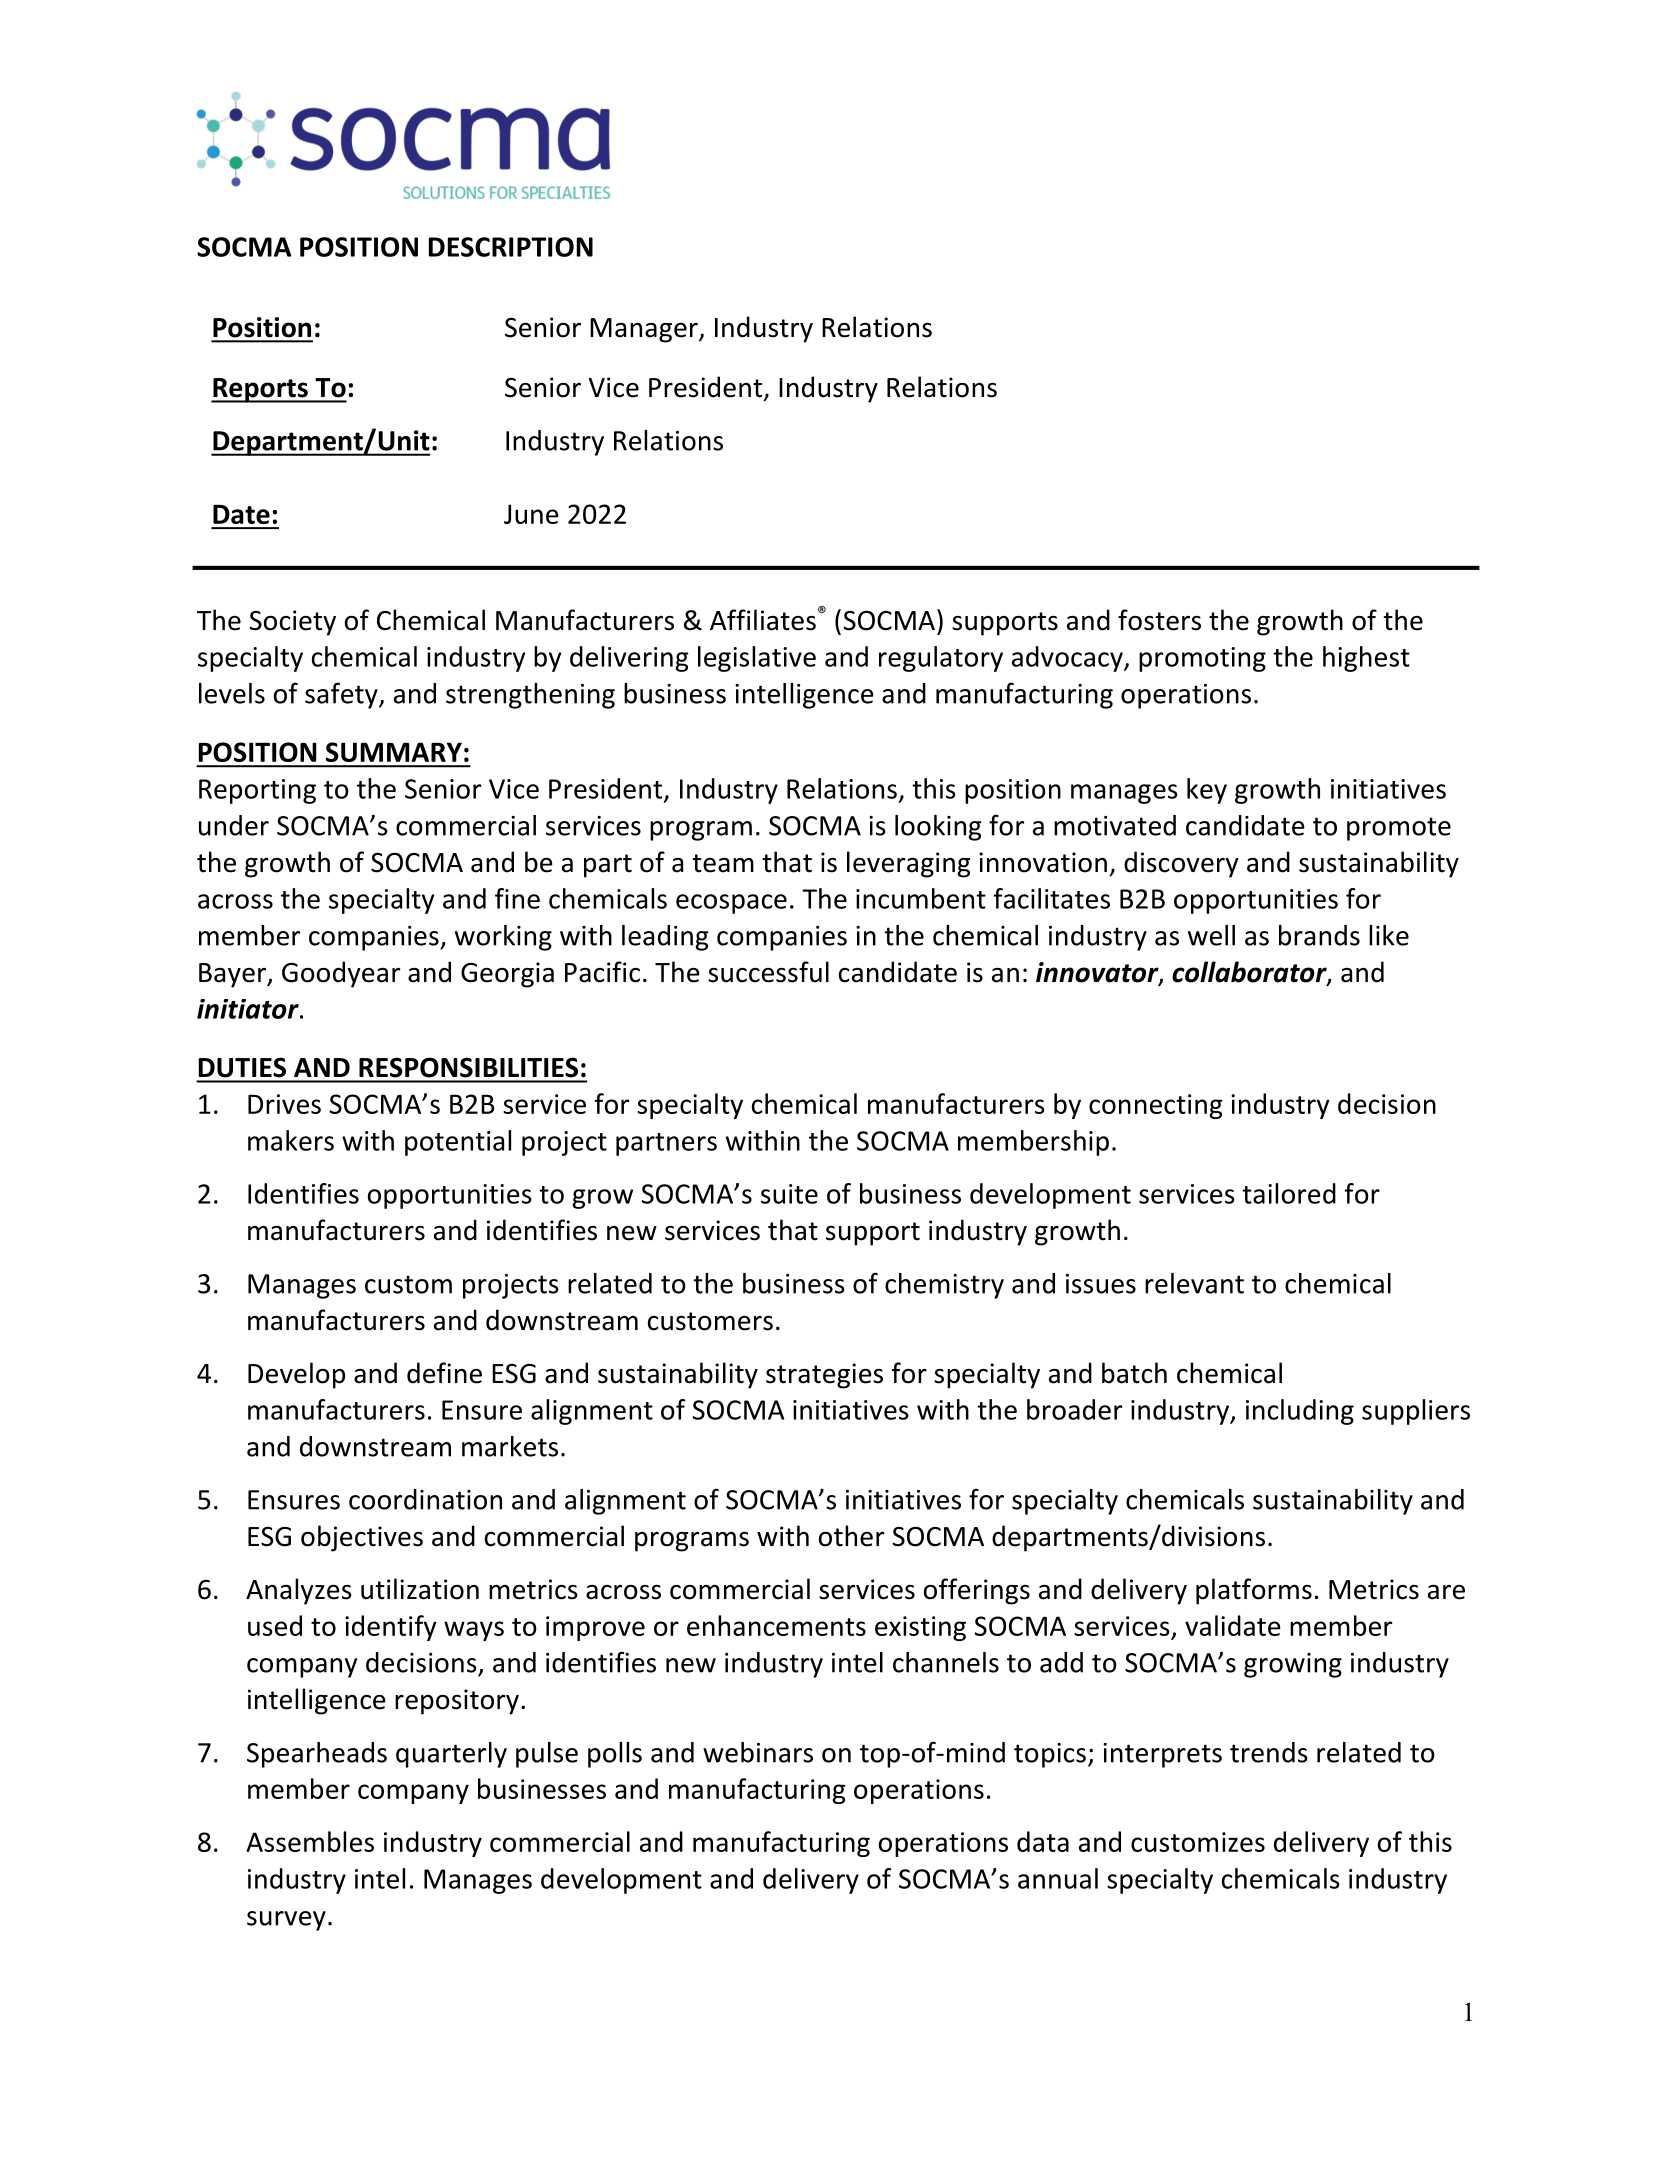  Describe the element at coordinates (310, 1841) in the page. I see `Assembles` at that location.
